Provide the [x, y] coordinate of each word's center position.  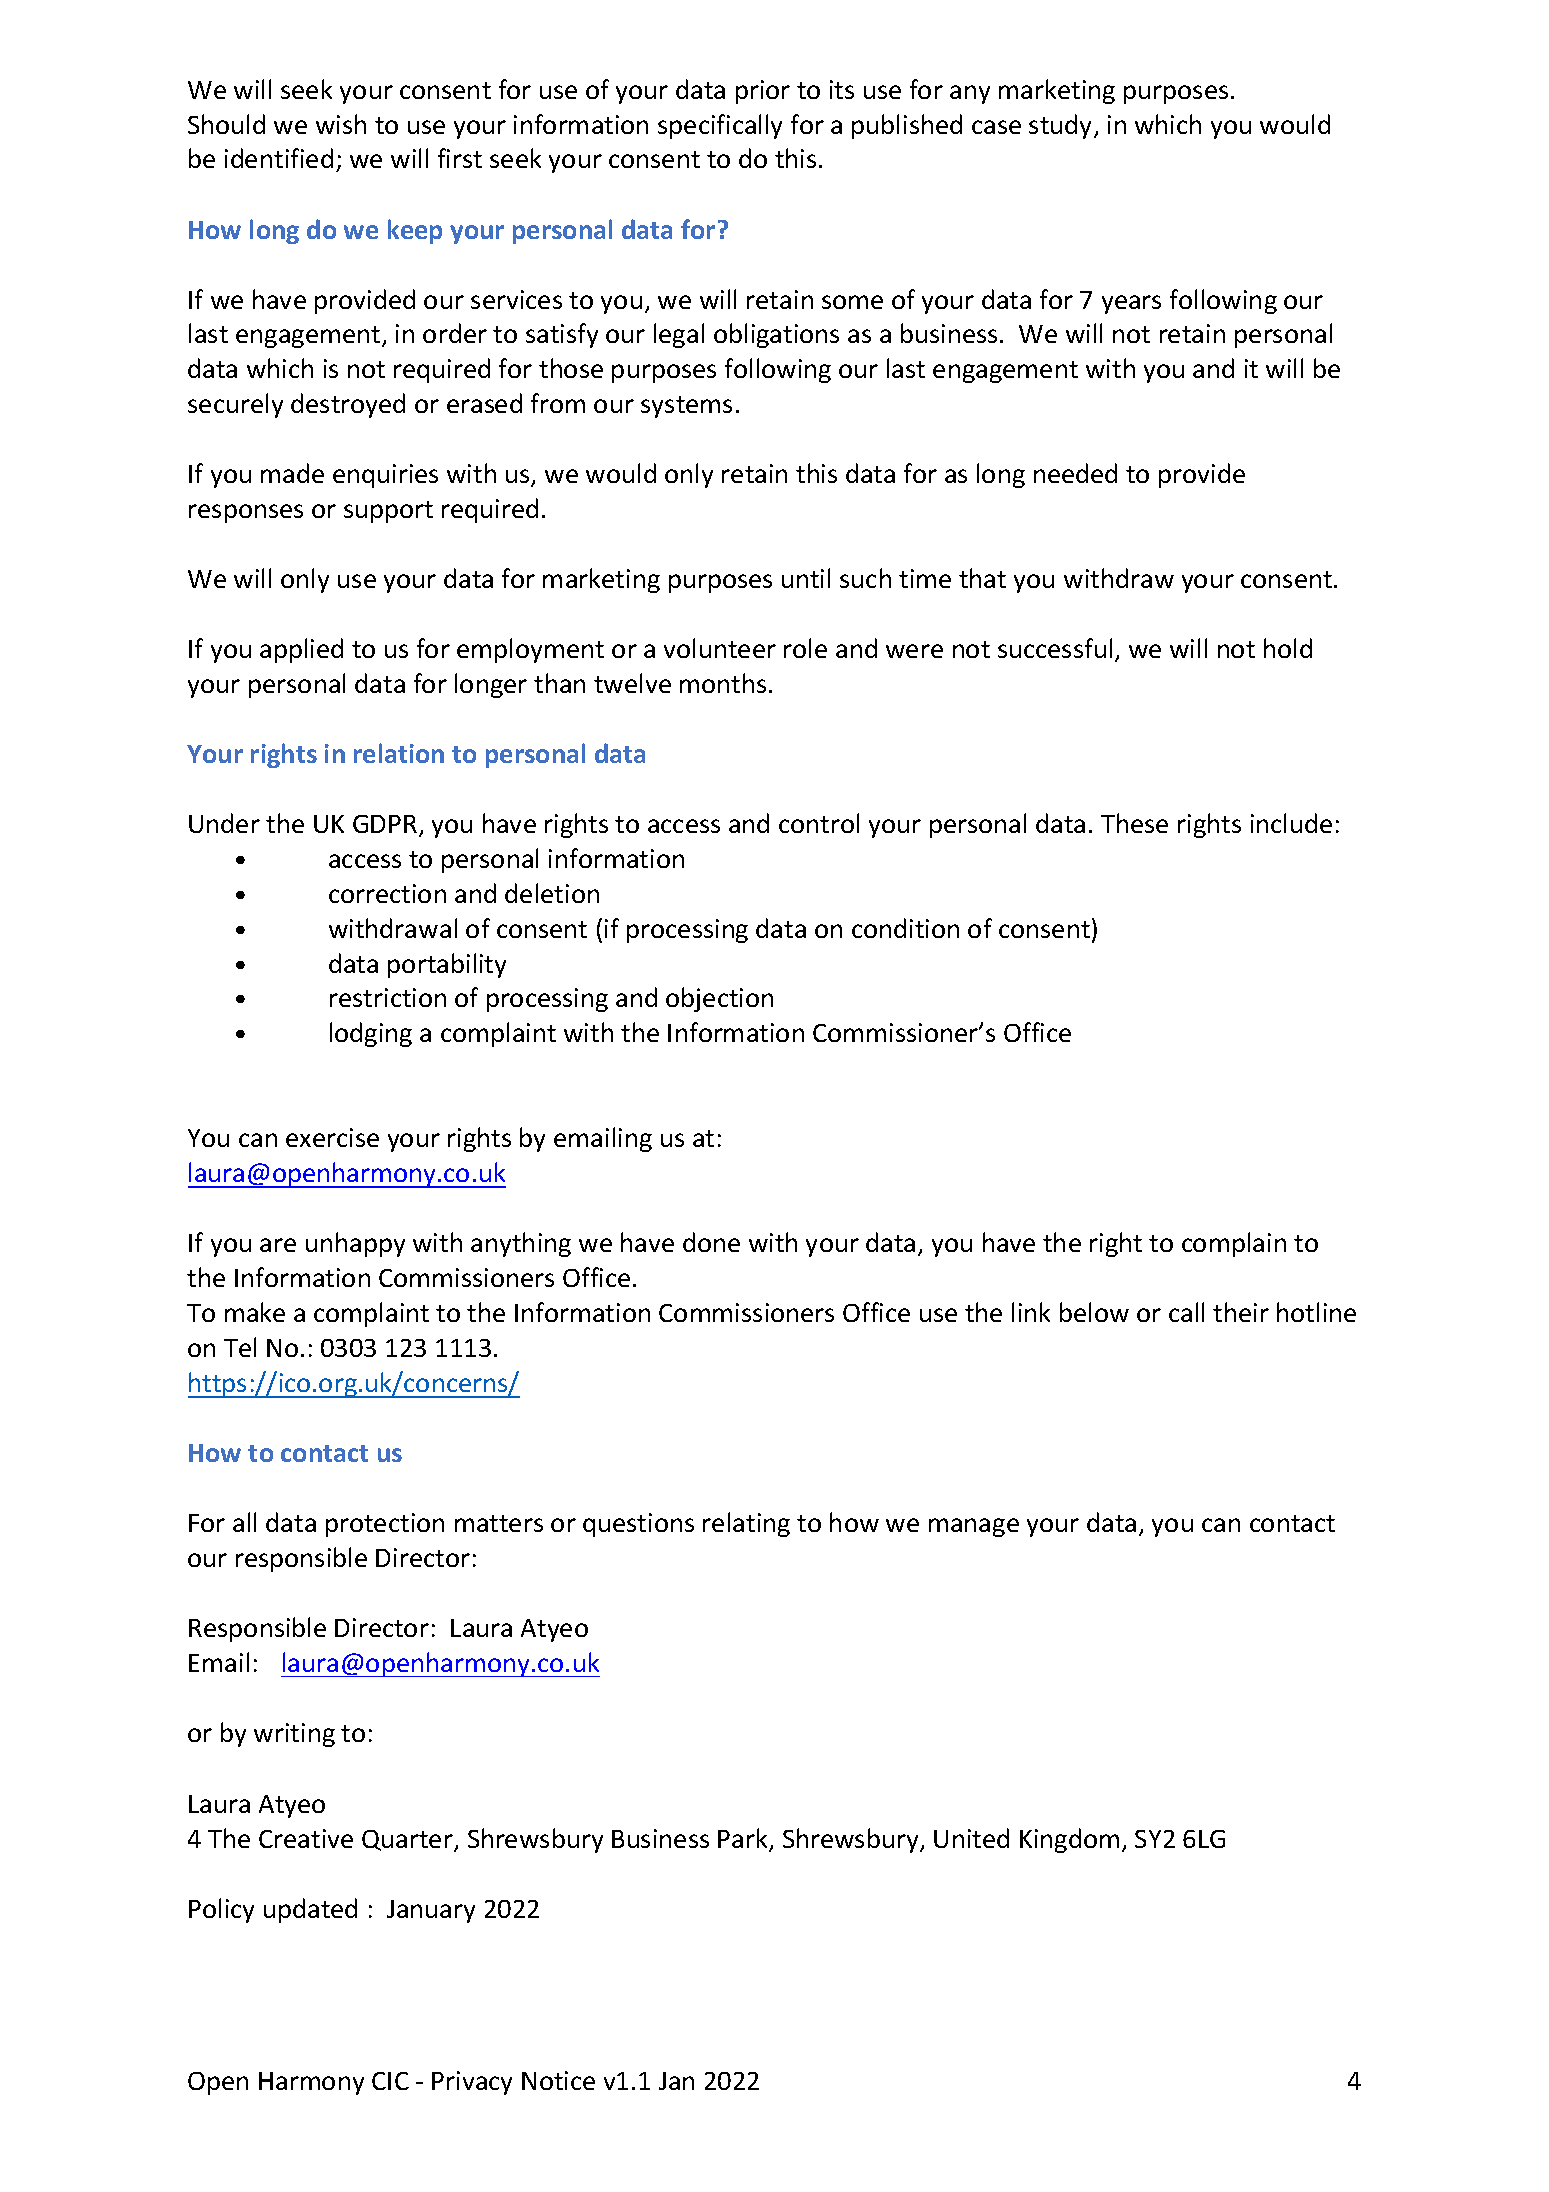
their [1241, 1312]
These [1134, 823]
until [806, 578]
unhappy [355, 1244]
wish [341, 124]
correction [387, 893]
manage [974, 1527]
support [388, 512]
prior [763, 92]
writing [294, 1735]
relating [746, 1524]
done [711, 1242]
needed [1075, 473]
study [1062, 126]
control [819, 823]
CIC [390, 2081]
